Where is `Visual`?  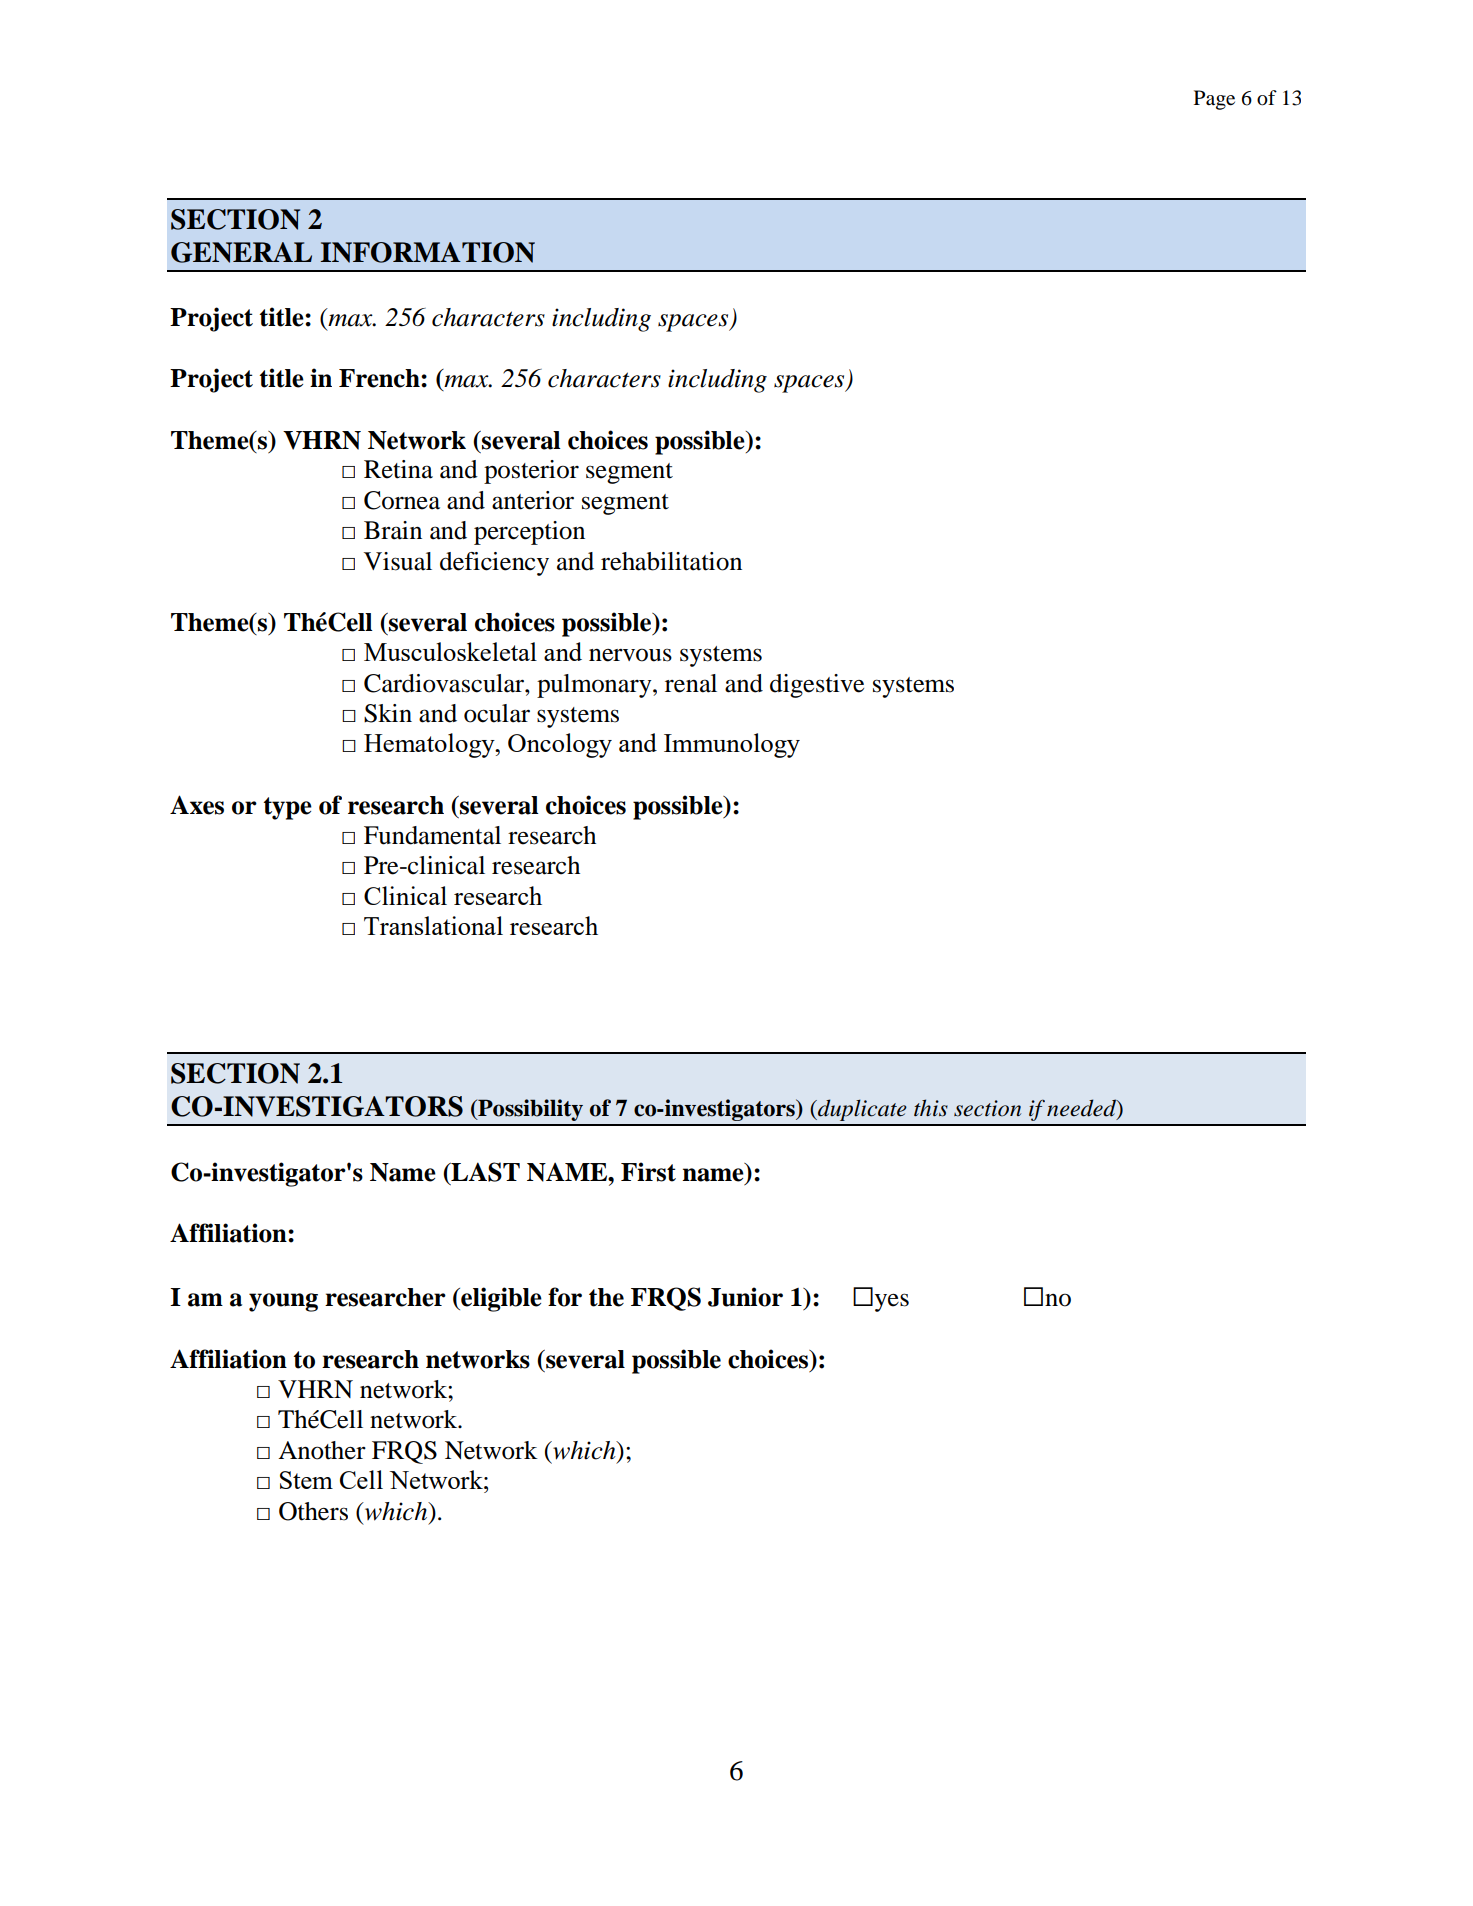 Visual is located at coordinates (398, 561).
